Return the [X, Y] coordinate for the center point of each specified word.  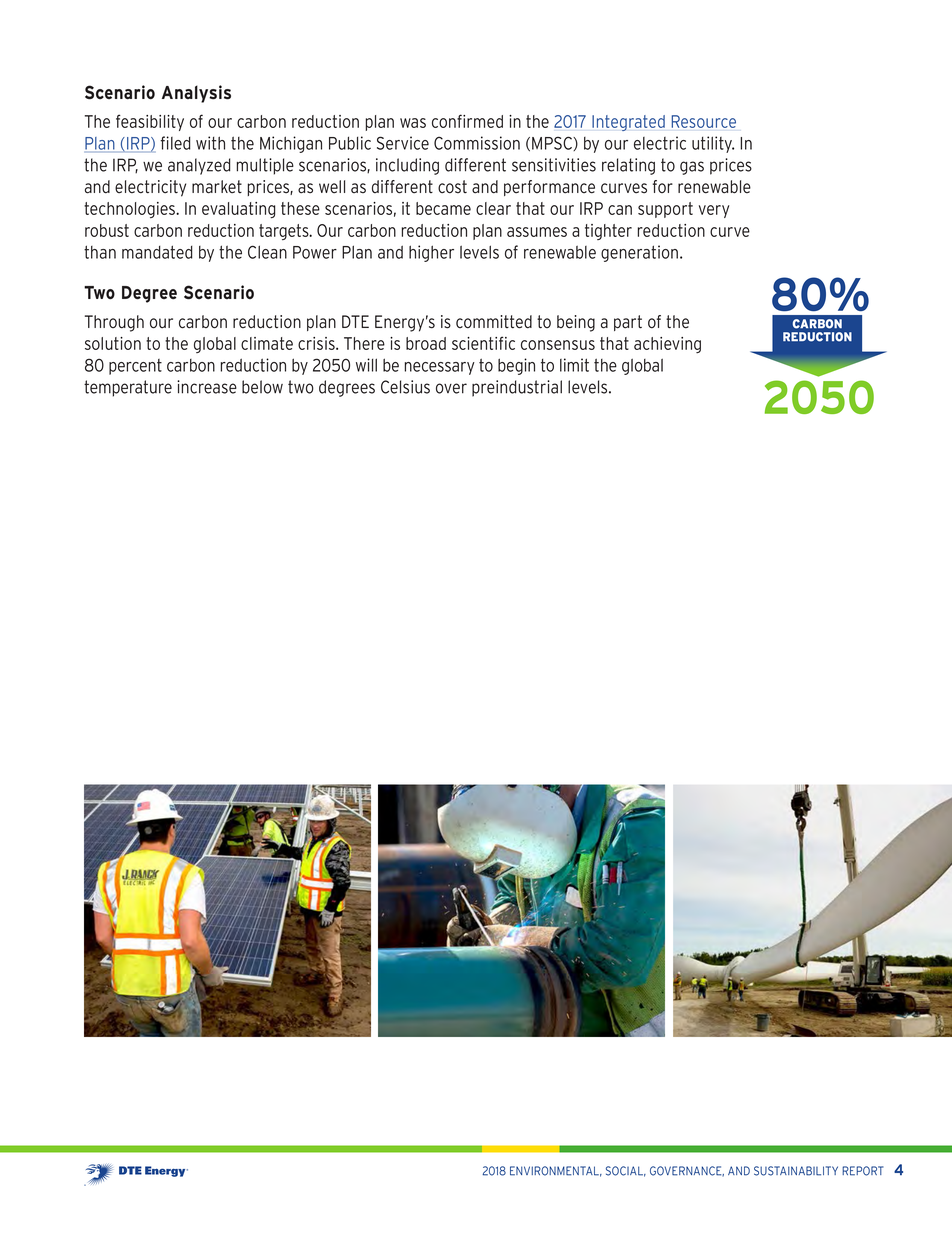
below [262, 387]
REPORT [863, 1171]
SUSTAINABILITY [796, 1171]
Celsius [405, 387]
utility [713, 144]
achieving [667, 345]
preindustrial [517, 388]
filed [175, 143]
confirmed [467, 121]
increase [207, 387]
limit [574, 365]
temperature [128, 388]
